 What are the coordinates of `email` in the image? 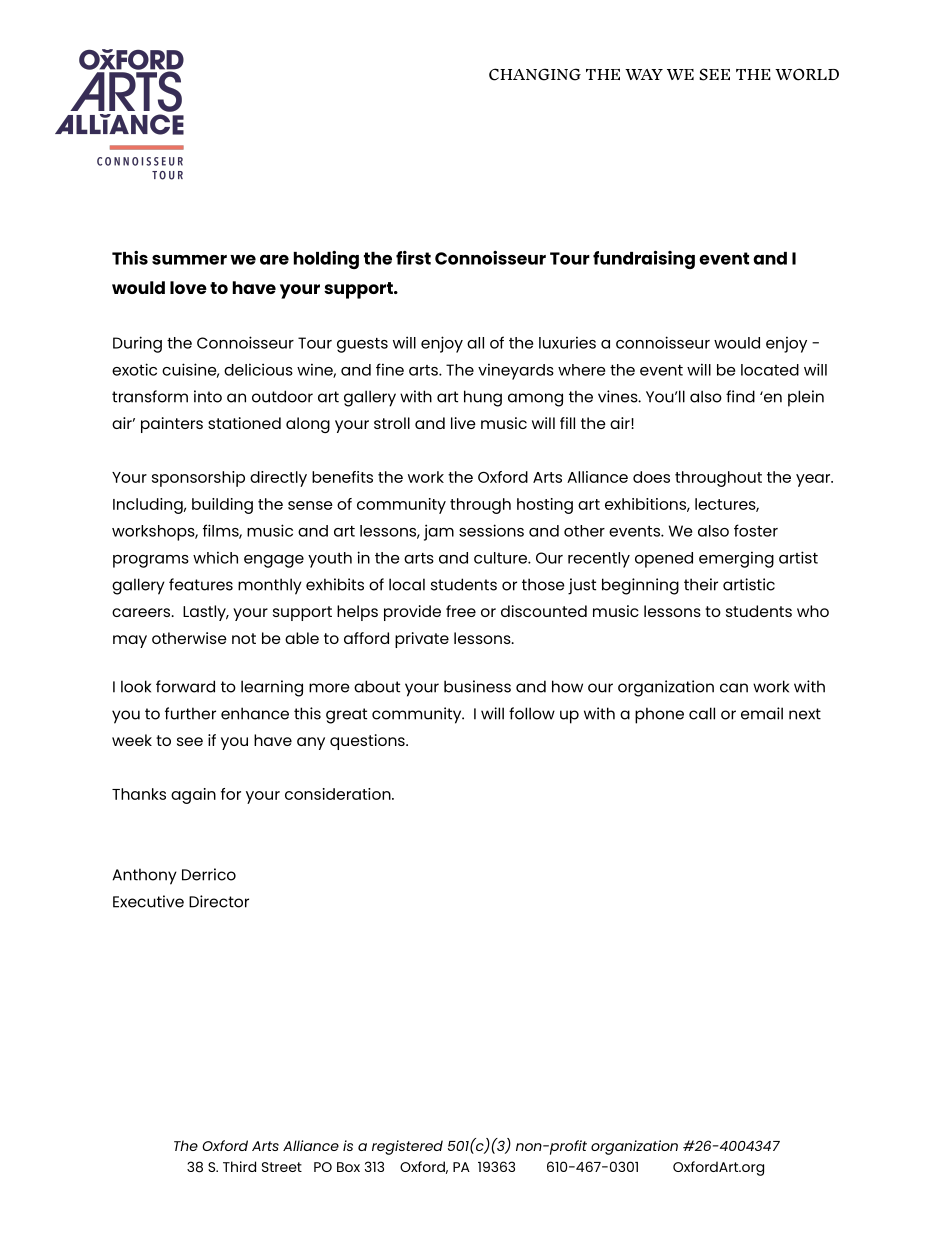 It's located at (762, 713).
